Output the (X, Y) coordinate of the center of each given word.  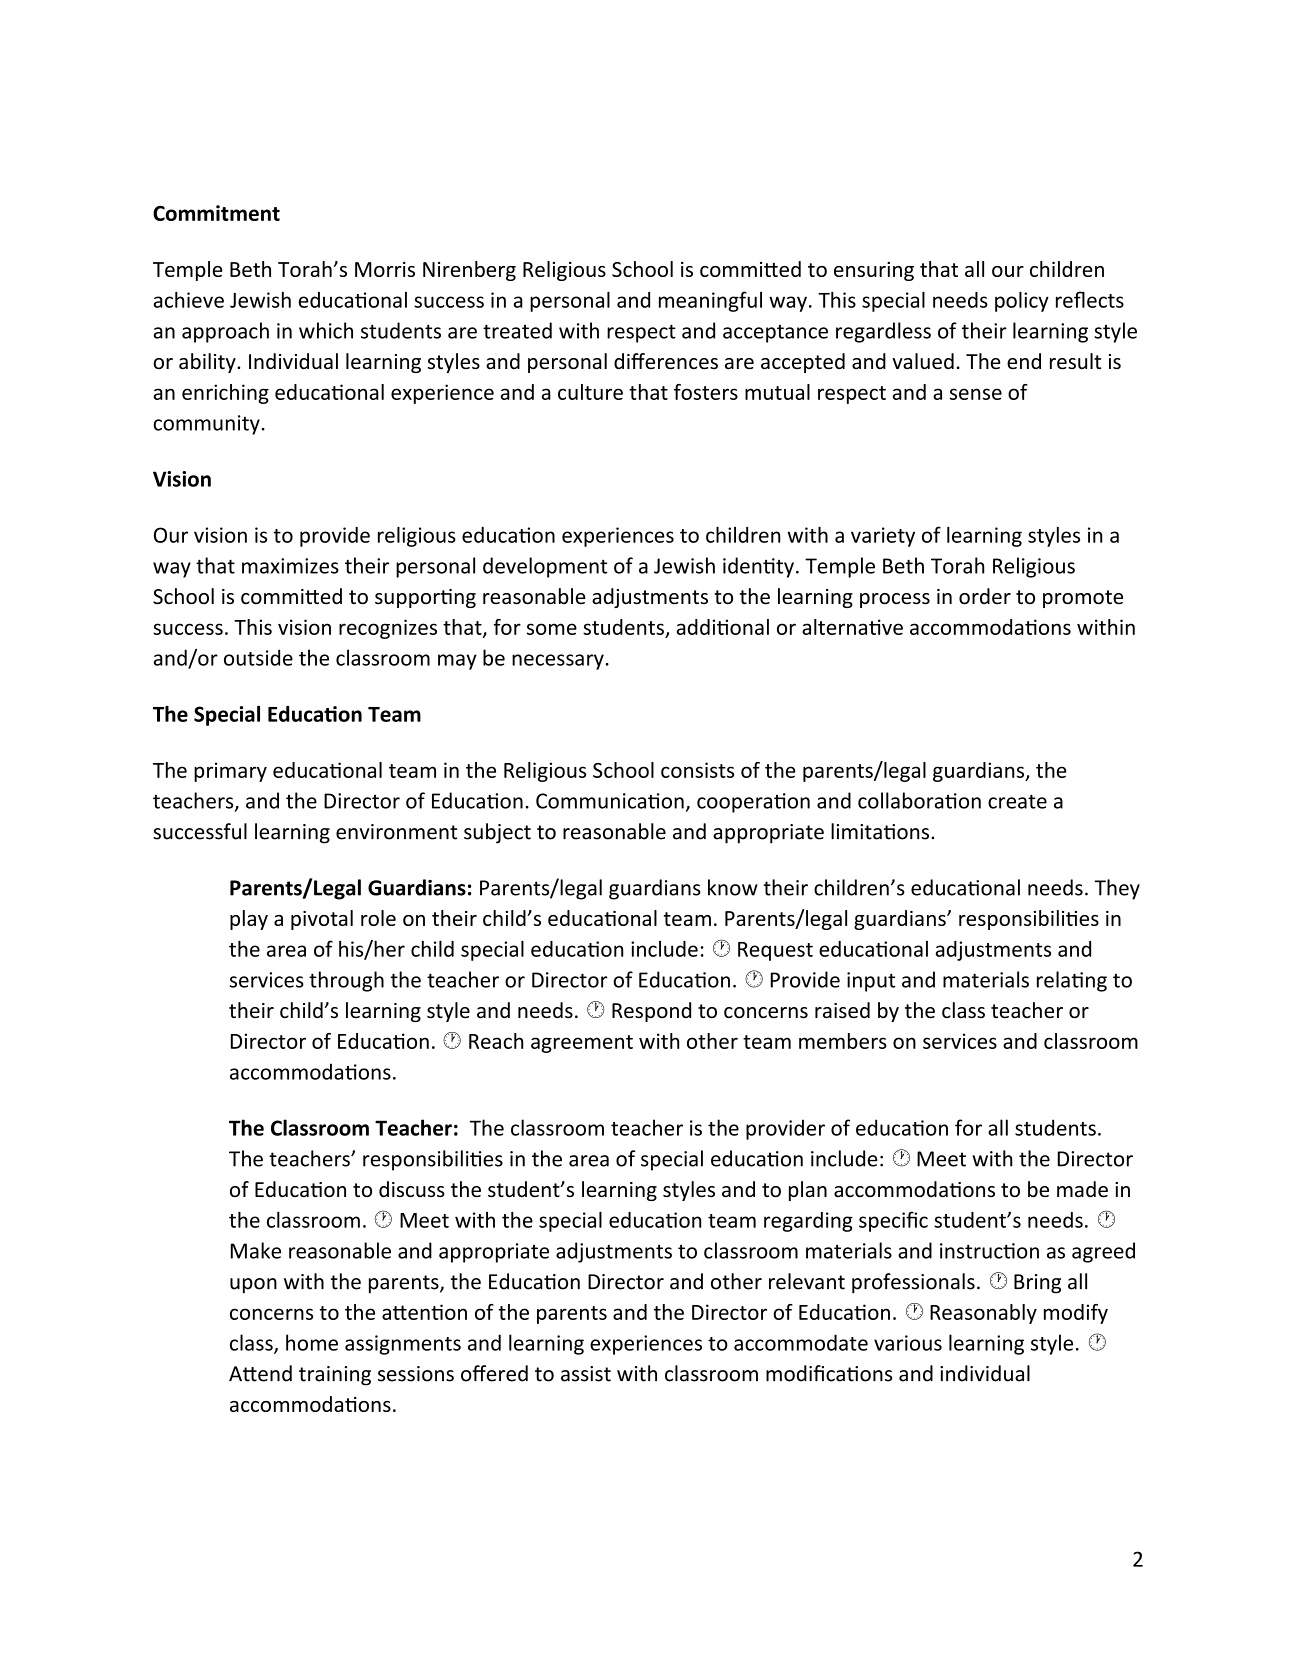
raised (842, 1010)
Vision (182, 479)
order (985, 596)
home (312, 1342)
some (552, 629)
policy (1022, 301)
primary (230, 772)
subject (497, 833)
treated (517, 330)
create (1017, 801)
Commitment (216, 213)
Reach (496, 1041)
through (346, 981)
